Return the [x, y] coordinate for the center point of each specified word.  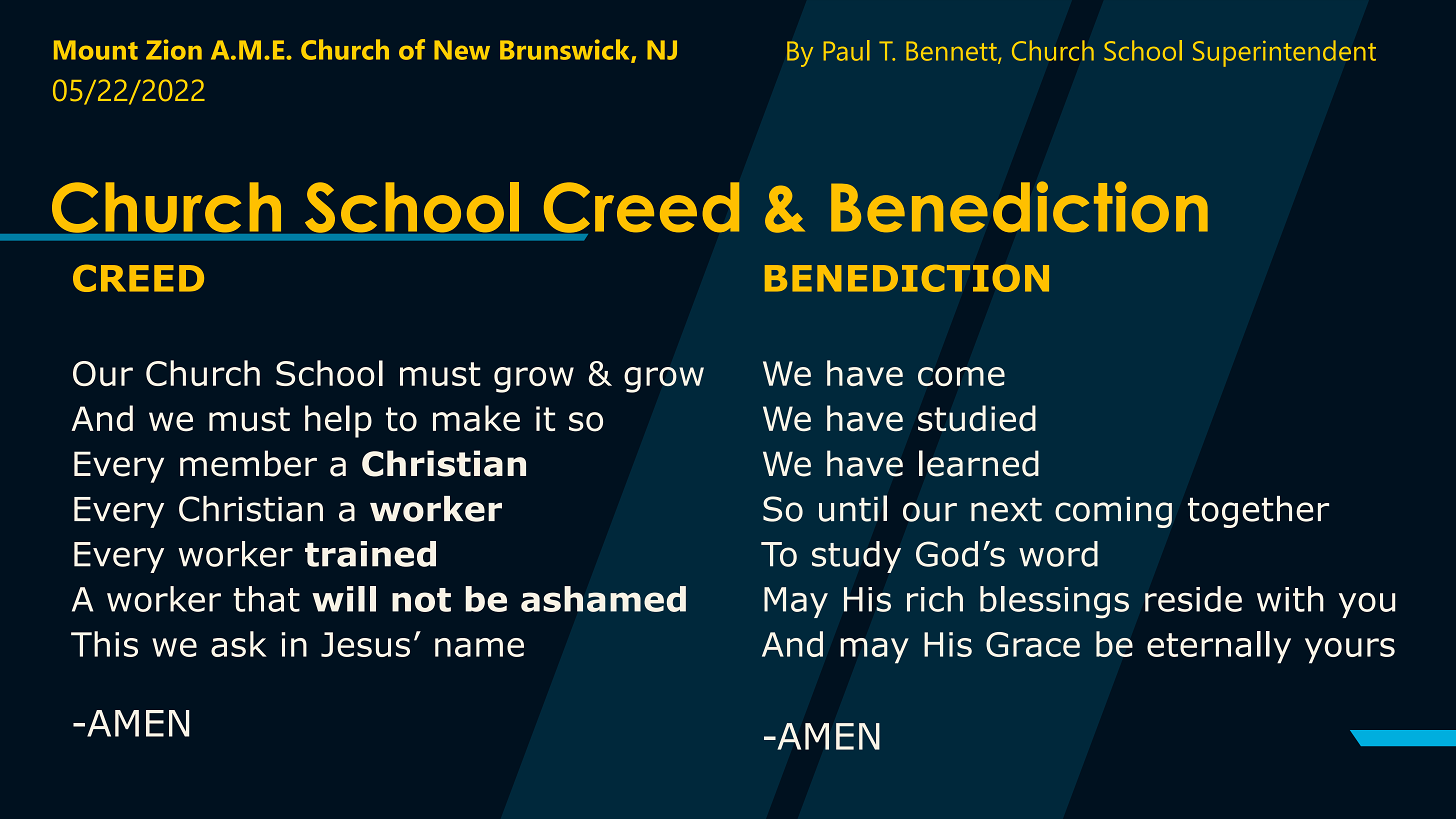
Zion [174, 49]
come [961, 376]
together [1258, 512]
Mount [96, 50]
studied [977, 418]
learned [979, 463]
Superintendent [1284, 53]
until [853, 508]
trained [370, 554]
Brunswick [566, 50]
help [338, 421]
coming [1113, 512]
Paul [846, 50]
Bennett [952, 52]
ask [239, 644]
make [476, 418]
